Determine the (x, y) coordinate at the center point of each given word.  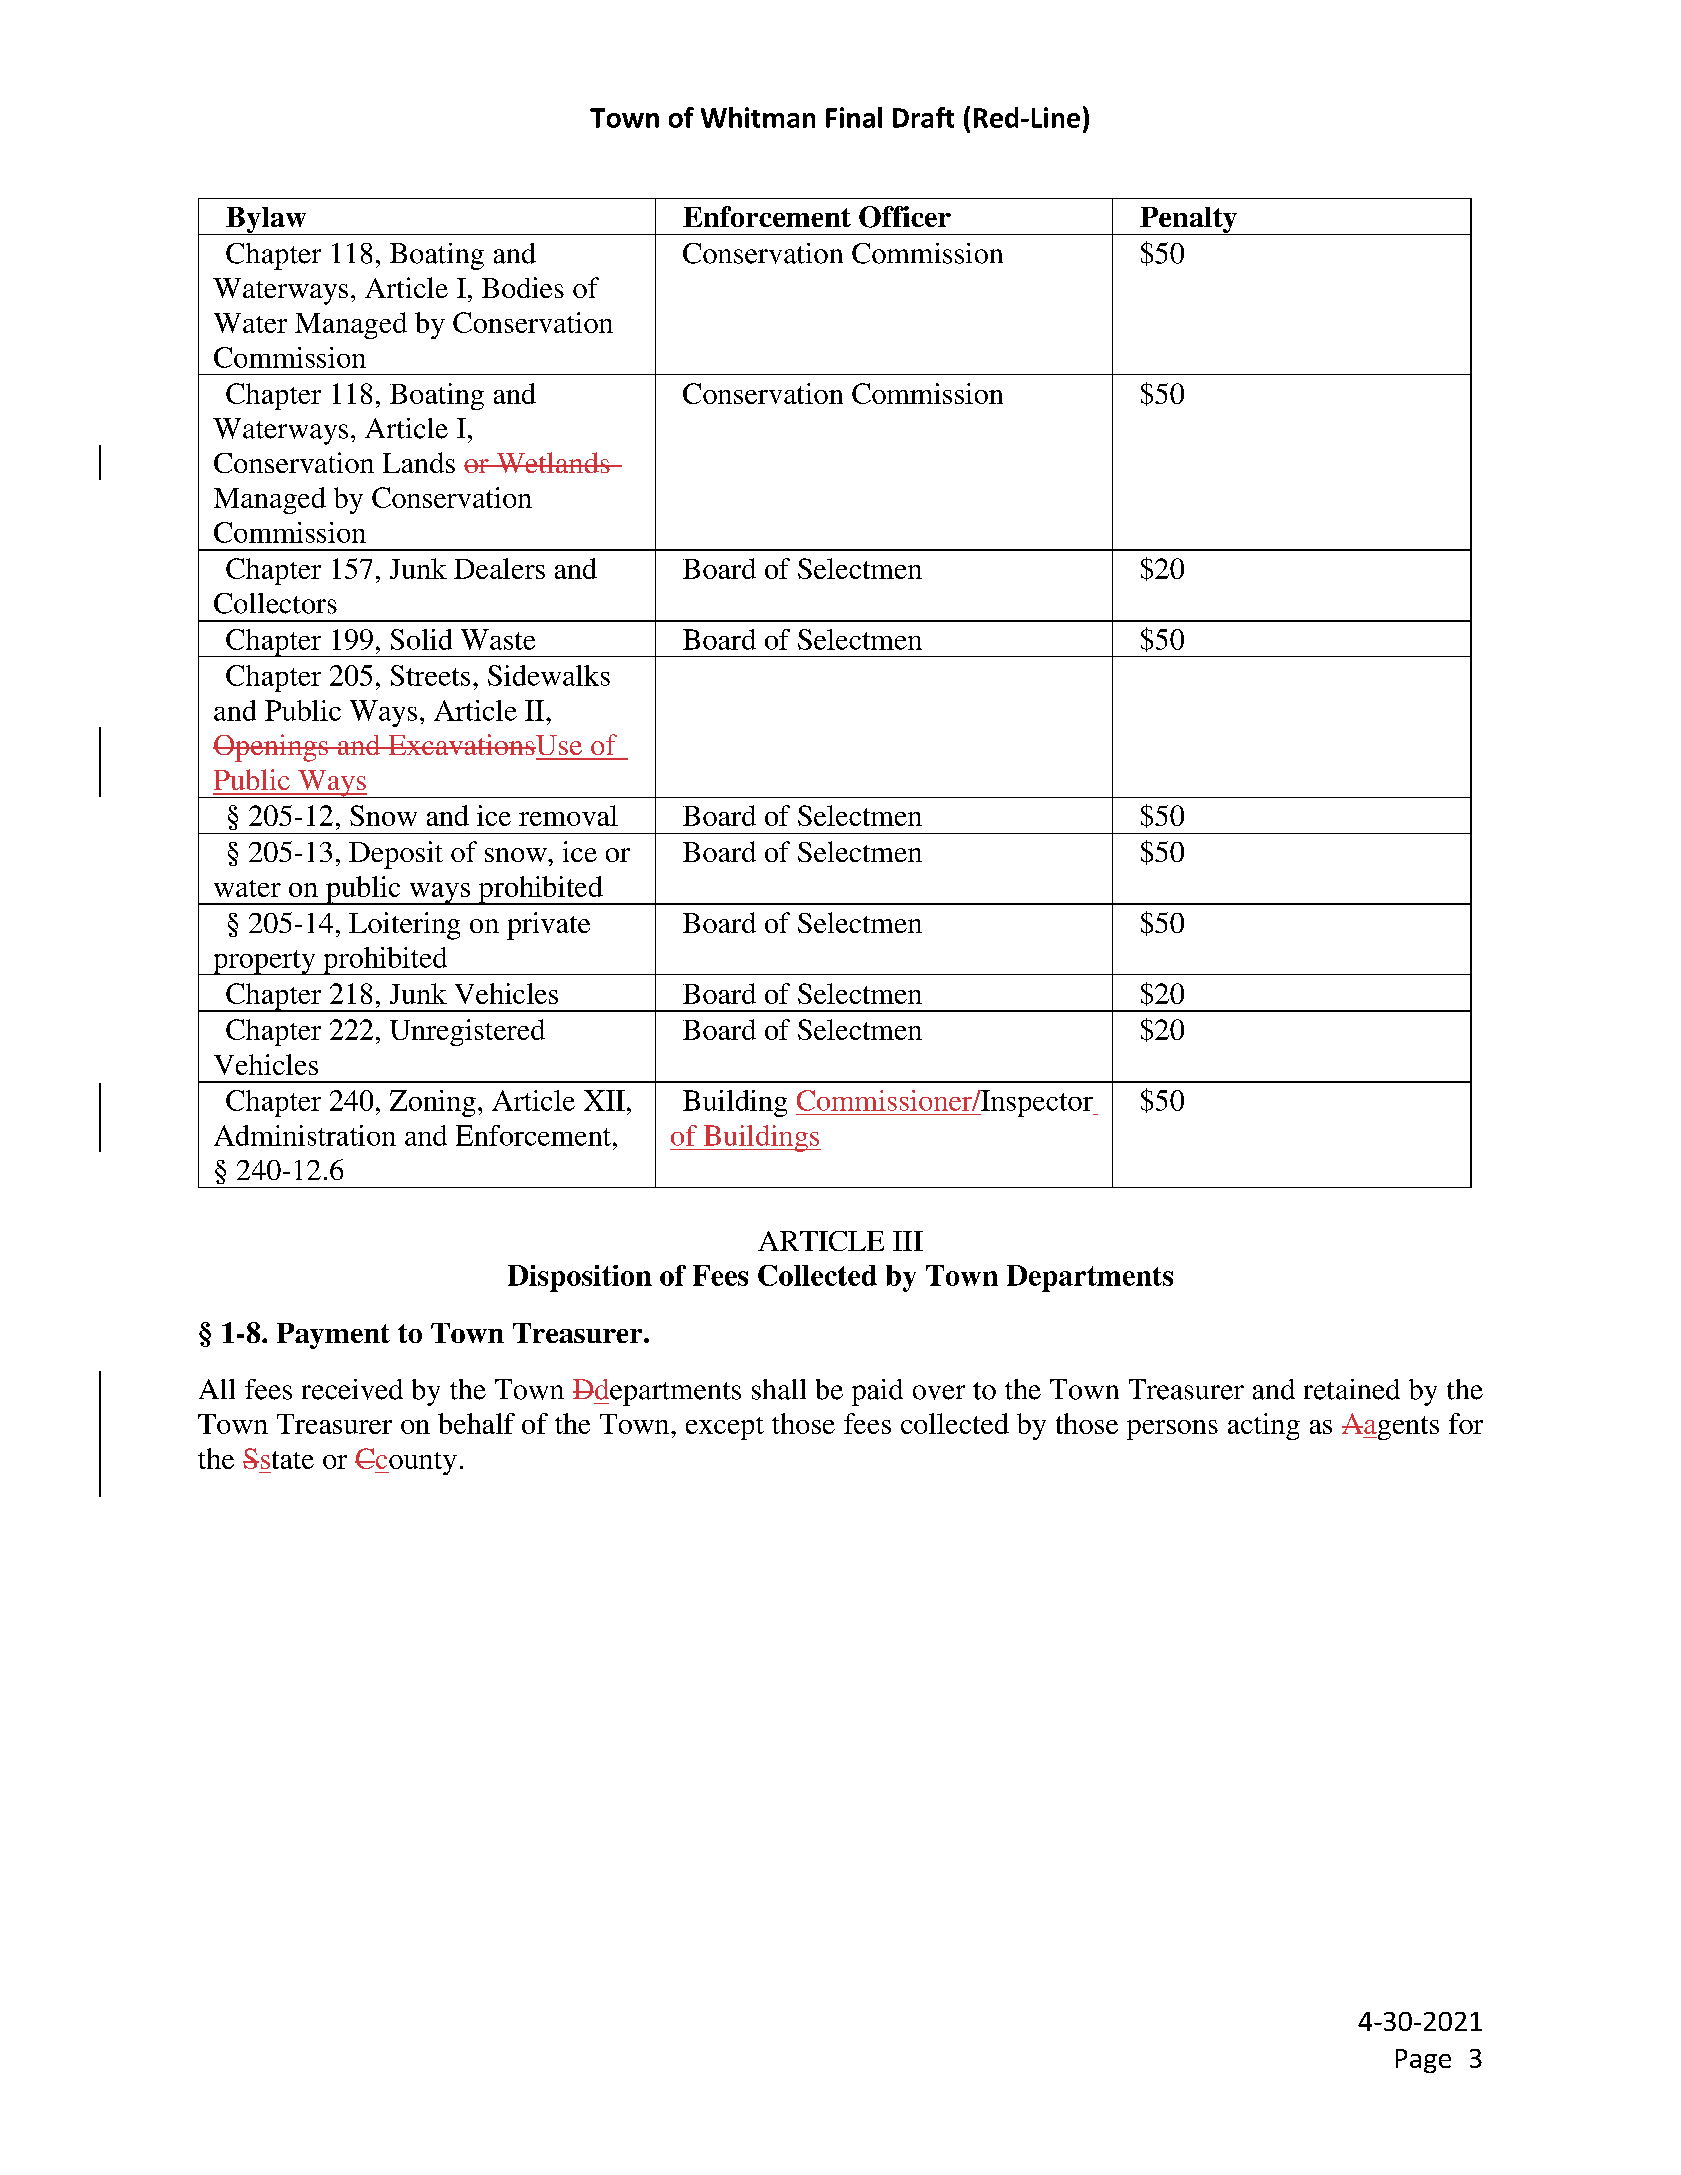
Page (1423, 2061)
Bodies (523, 287)
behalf (476, 1423)
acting (1264, 1426)
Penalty (1189, 221)
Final (854, 117)
